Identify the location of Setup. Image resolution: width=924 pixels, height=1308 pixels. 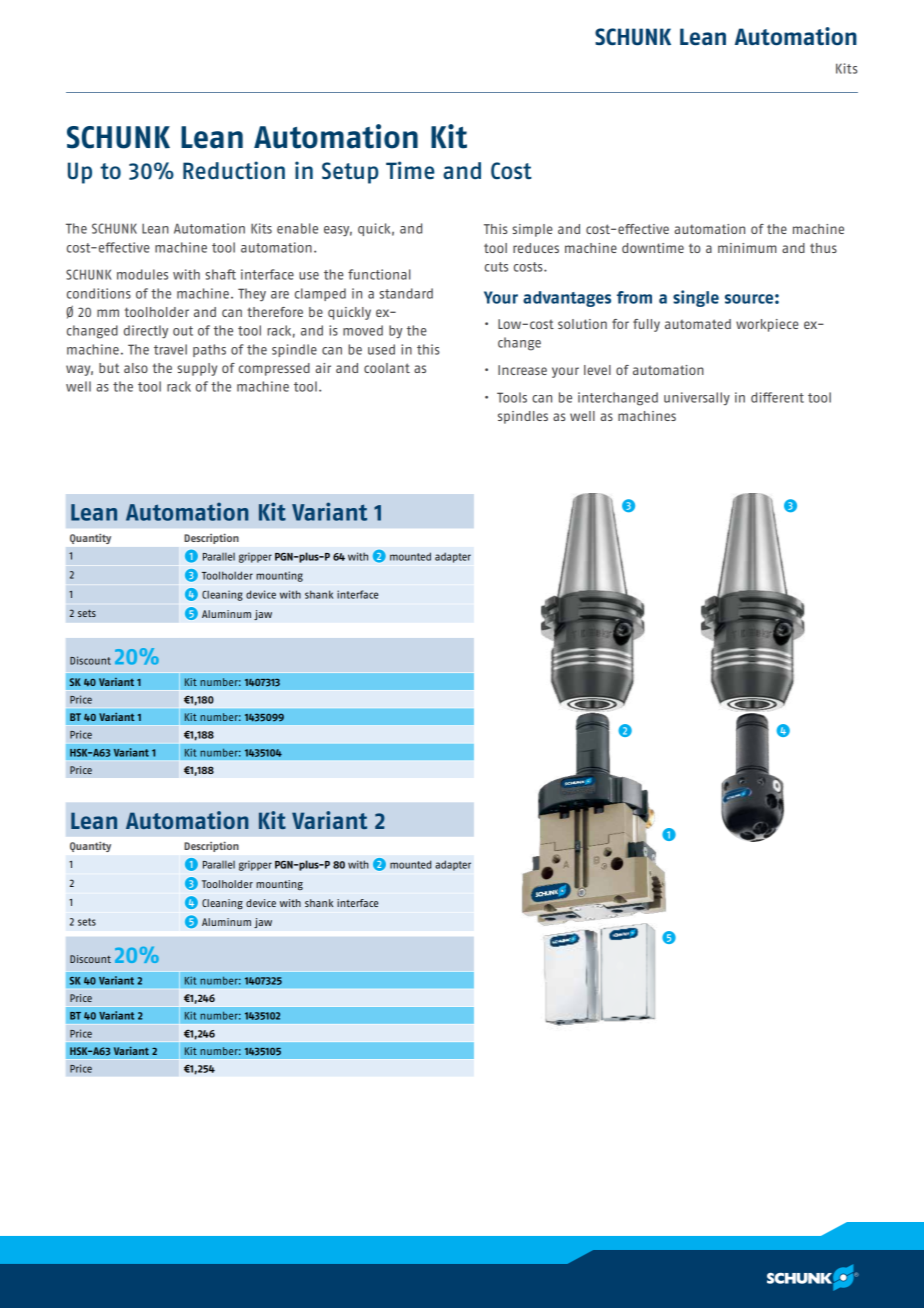
(350, 173).
